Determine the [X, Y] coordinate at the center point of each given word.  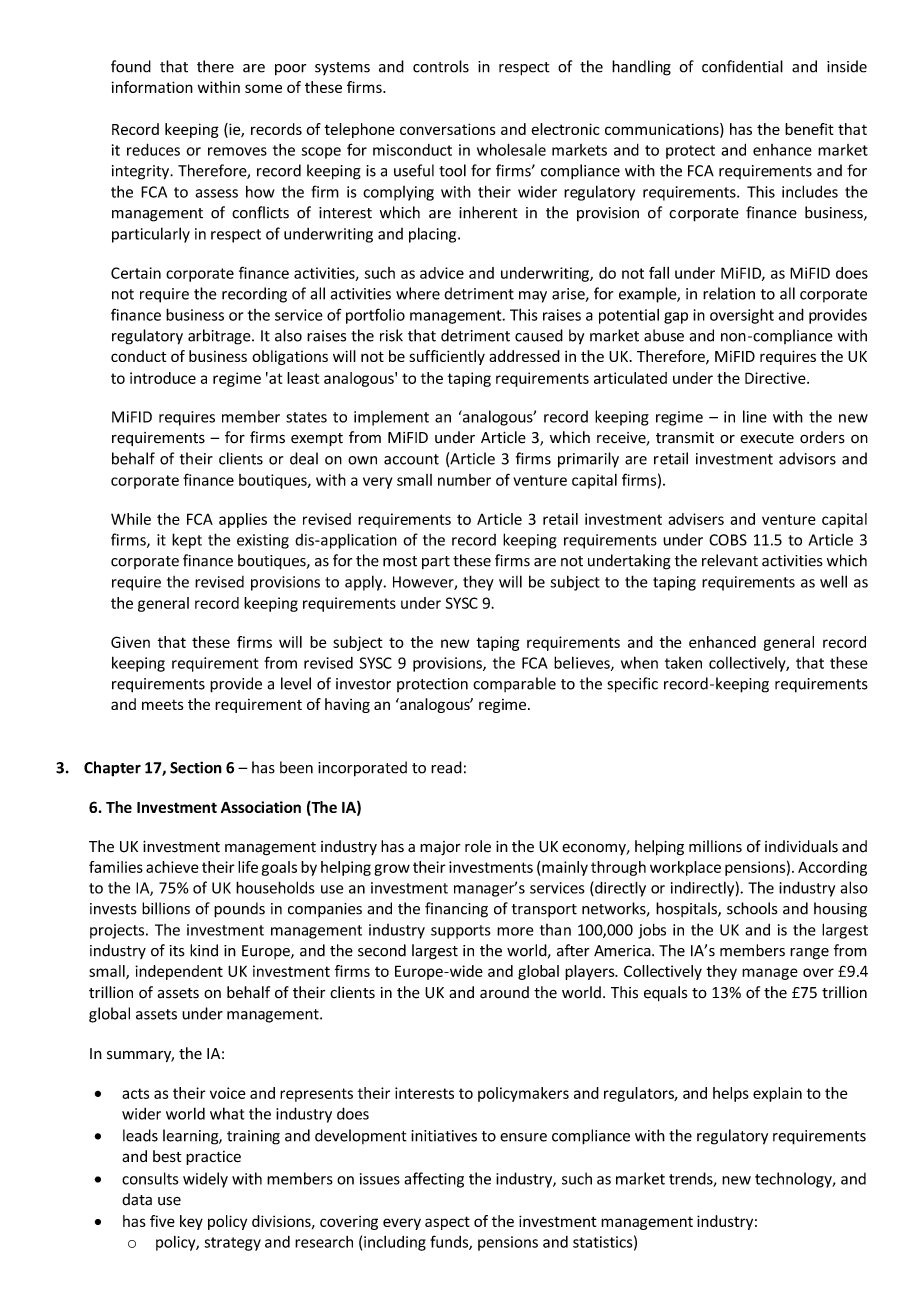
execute [767, 438]
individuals [801, 846]
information [152, 87]
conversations [448, 129]
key [191, 1222]
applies [243, 520]
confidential [742, 66]
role [478, 846]
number [464, 480]
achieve [172, 867]
